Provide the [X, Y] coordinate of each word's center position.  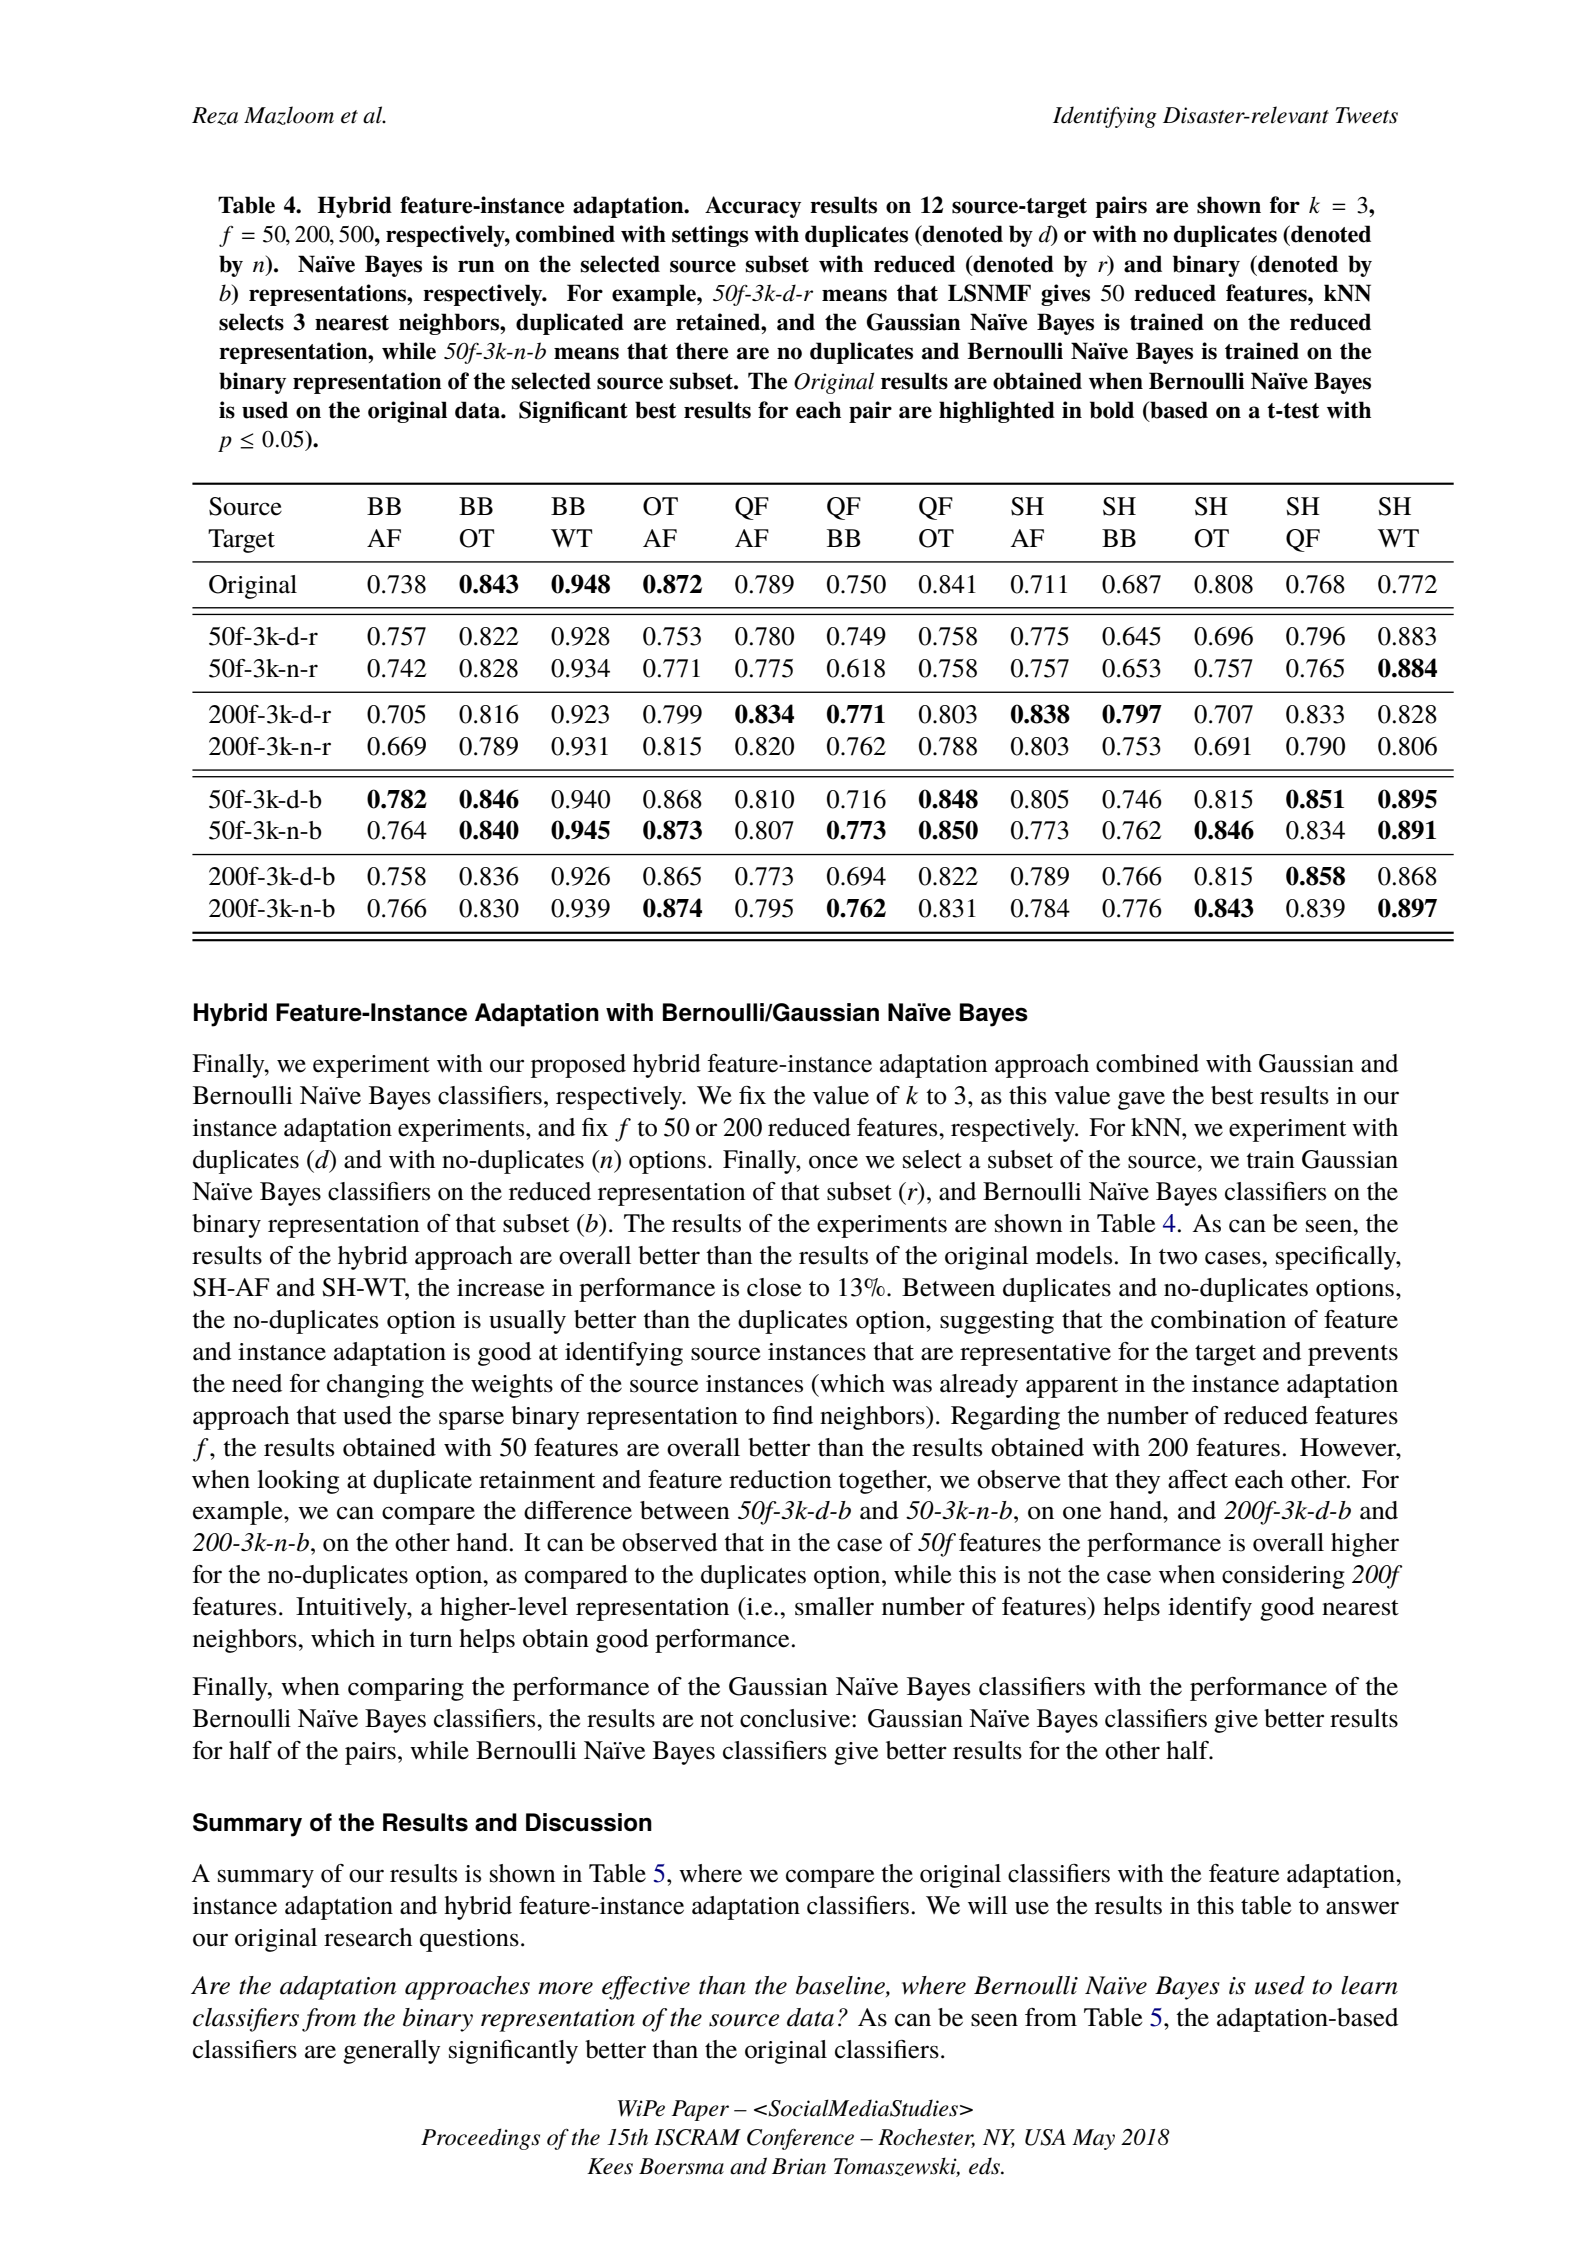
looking [298, 1482]
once [833, 1162]
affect [1198, 1479]
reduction [780, 1479]
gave [1141, 1100]
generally [391, 2052]
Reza [215, 116]
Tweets [1366, 115]
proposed [578, 1066]
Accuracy [753, 207]
